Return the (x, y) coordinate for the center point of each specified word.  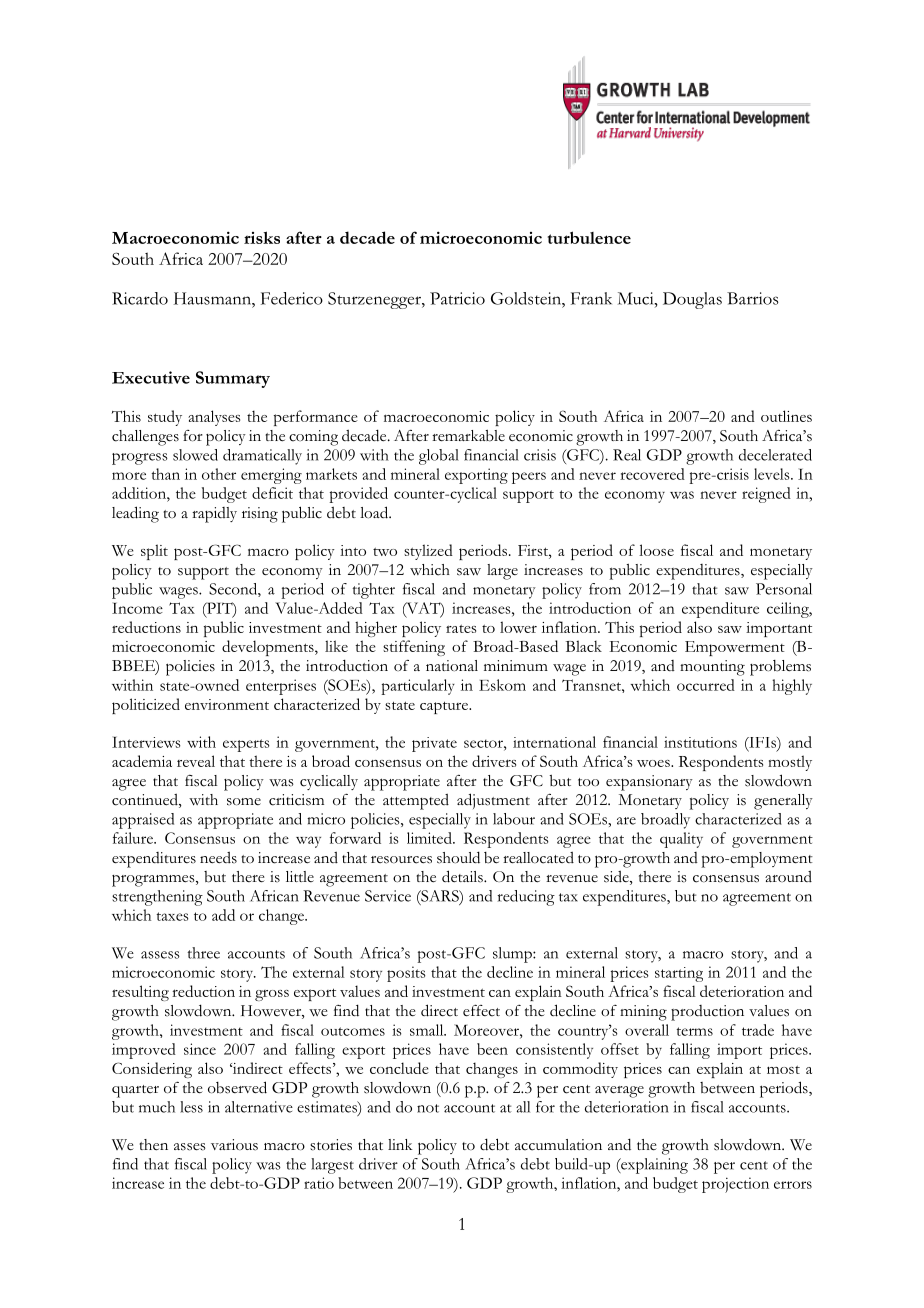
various (234, 1145)
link (400, 1144)
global (439, 457)
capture (445, 707)
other (219, 474)
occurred (706, 685)
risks (262, 237)
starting (679, 974)
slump (513, 955)
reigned (766, 495)
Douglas (692, 300)
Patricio (457, 298)
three (203, 953)
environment (227, 704)
